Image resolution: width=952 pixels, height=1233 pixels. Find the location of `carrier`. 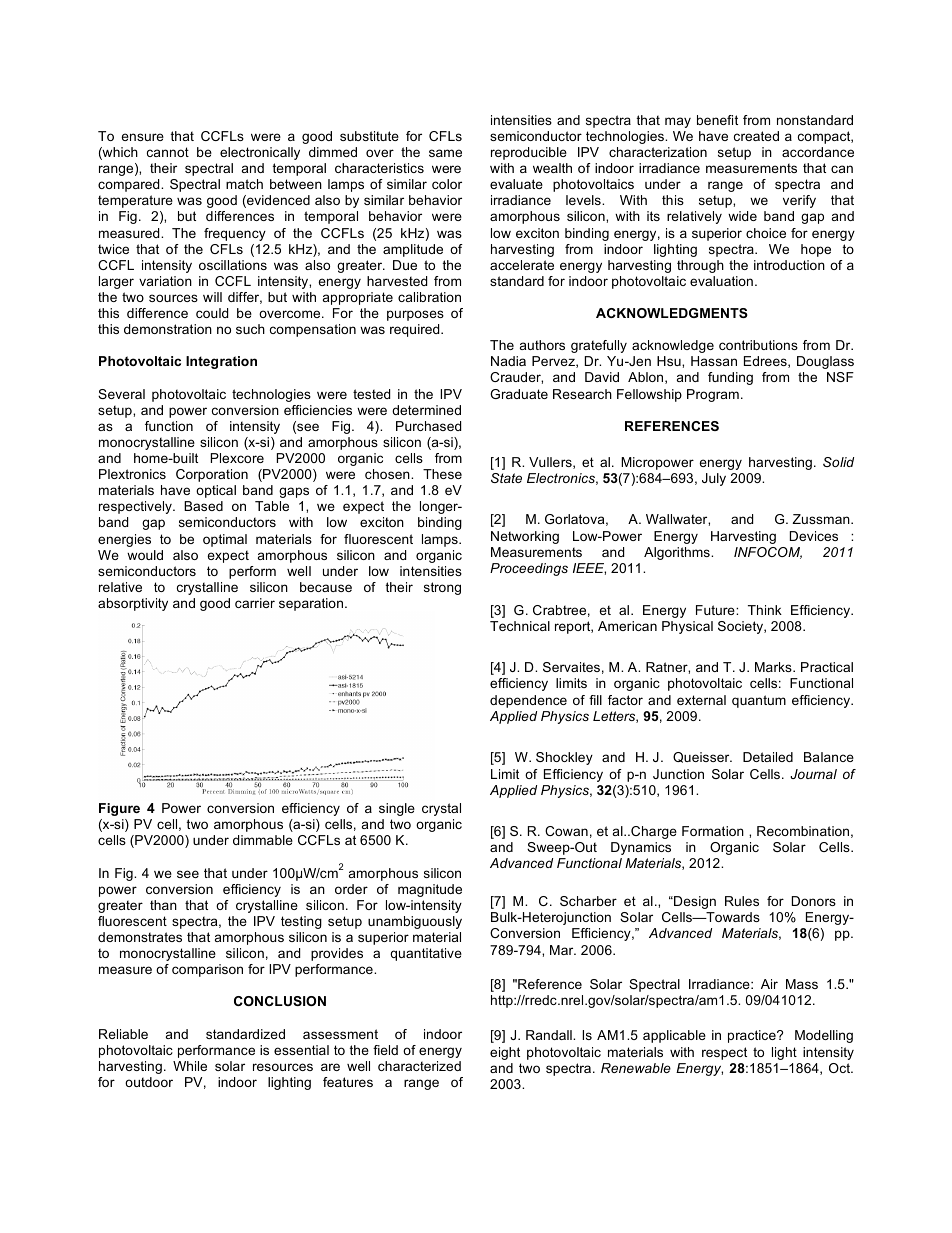

carrier is located at coordinates (255, 603).
